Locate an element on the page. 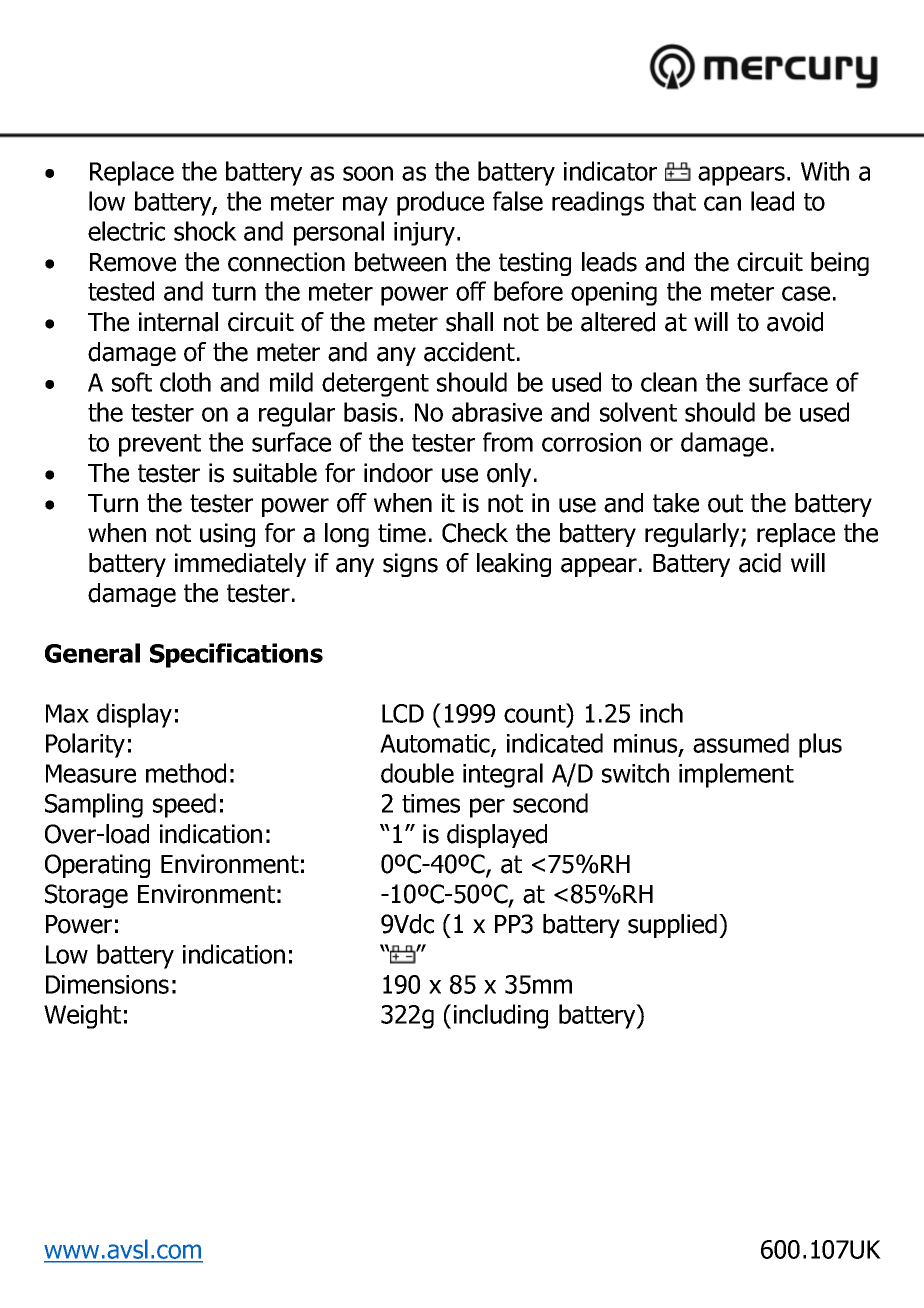 The image size is (924, 1308). signs is located at coordinates (410, 565).
